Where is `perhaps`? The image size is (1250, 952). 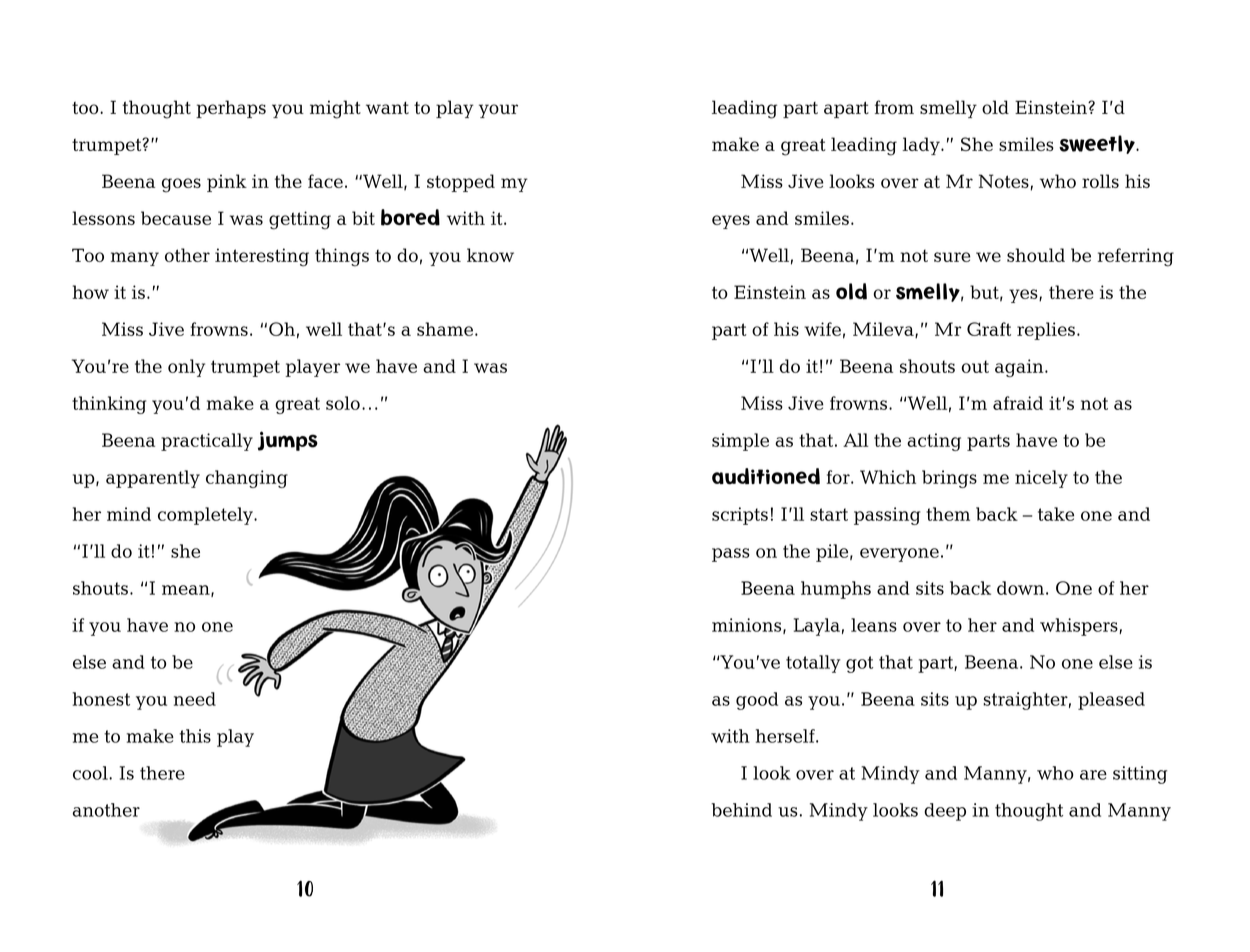 perhaps is located at coordinates (231, 109).
